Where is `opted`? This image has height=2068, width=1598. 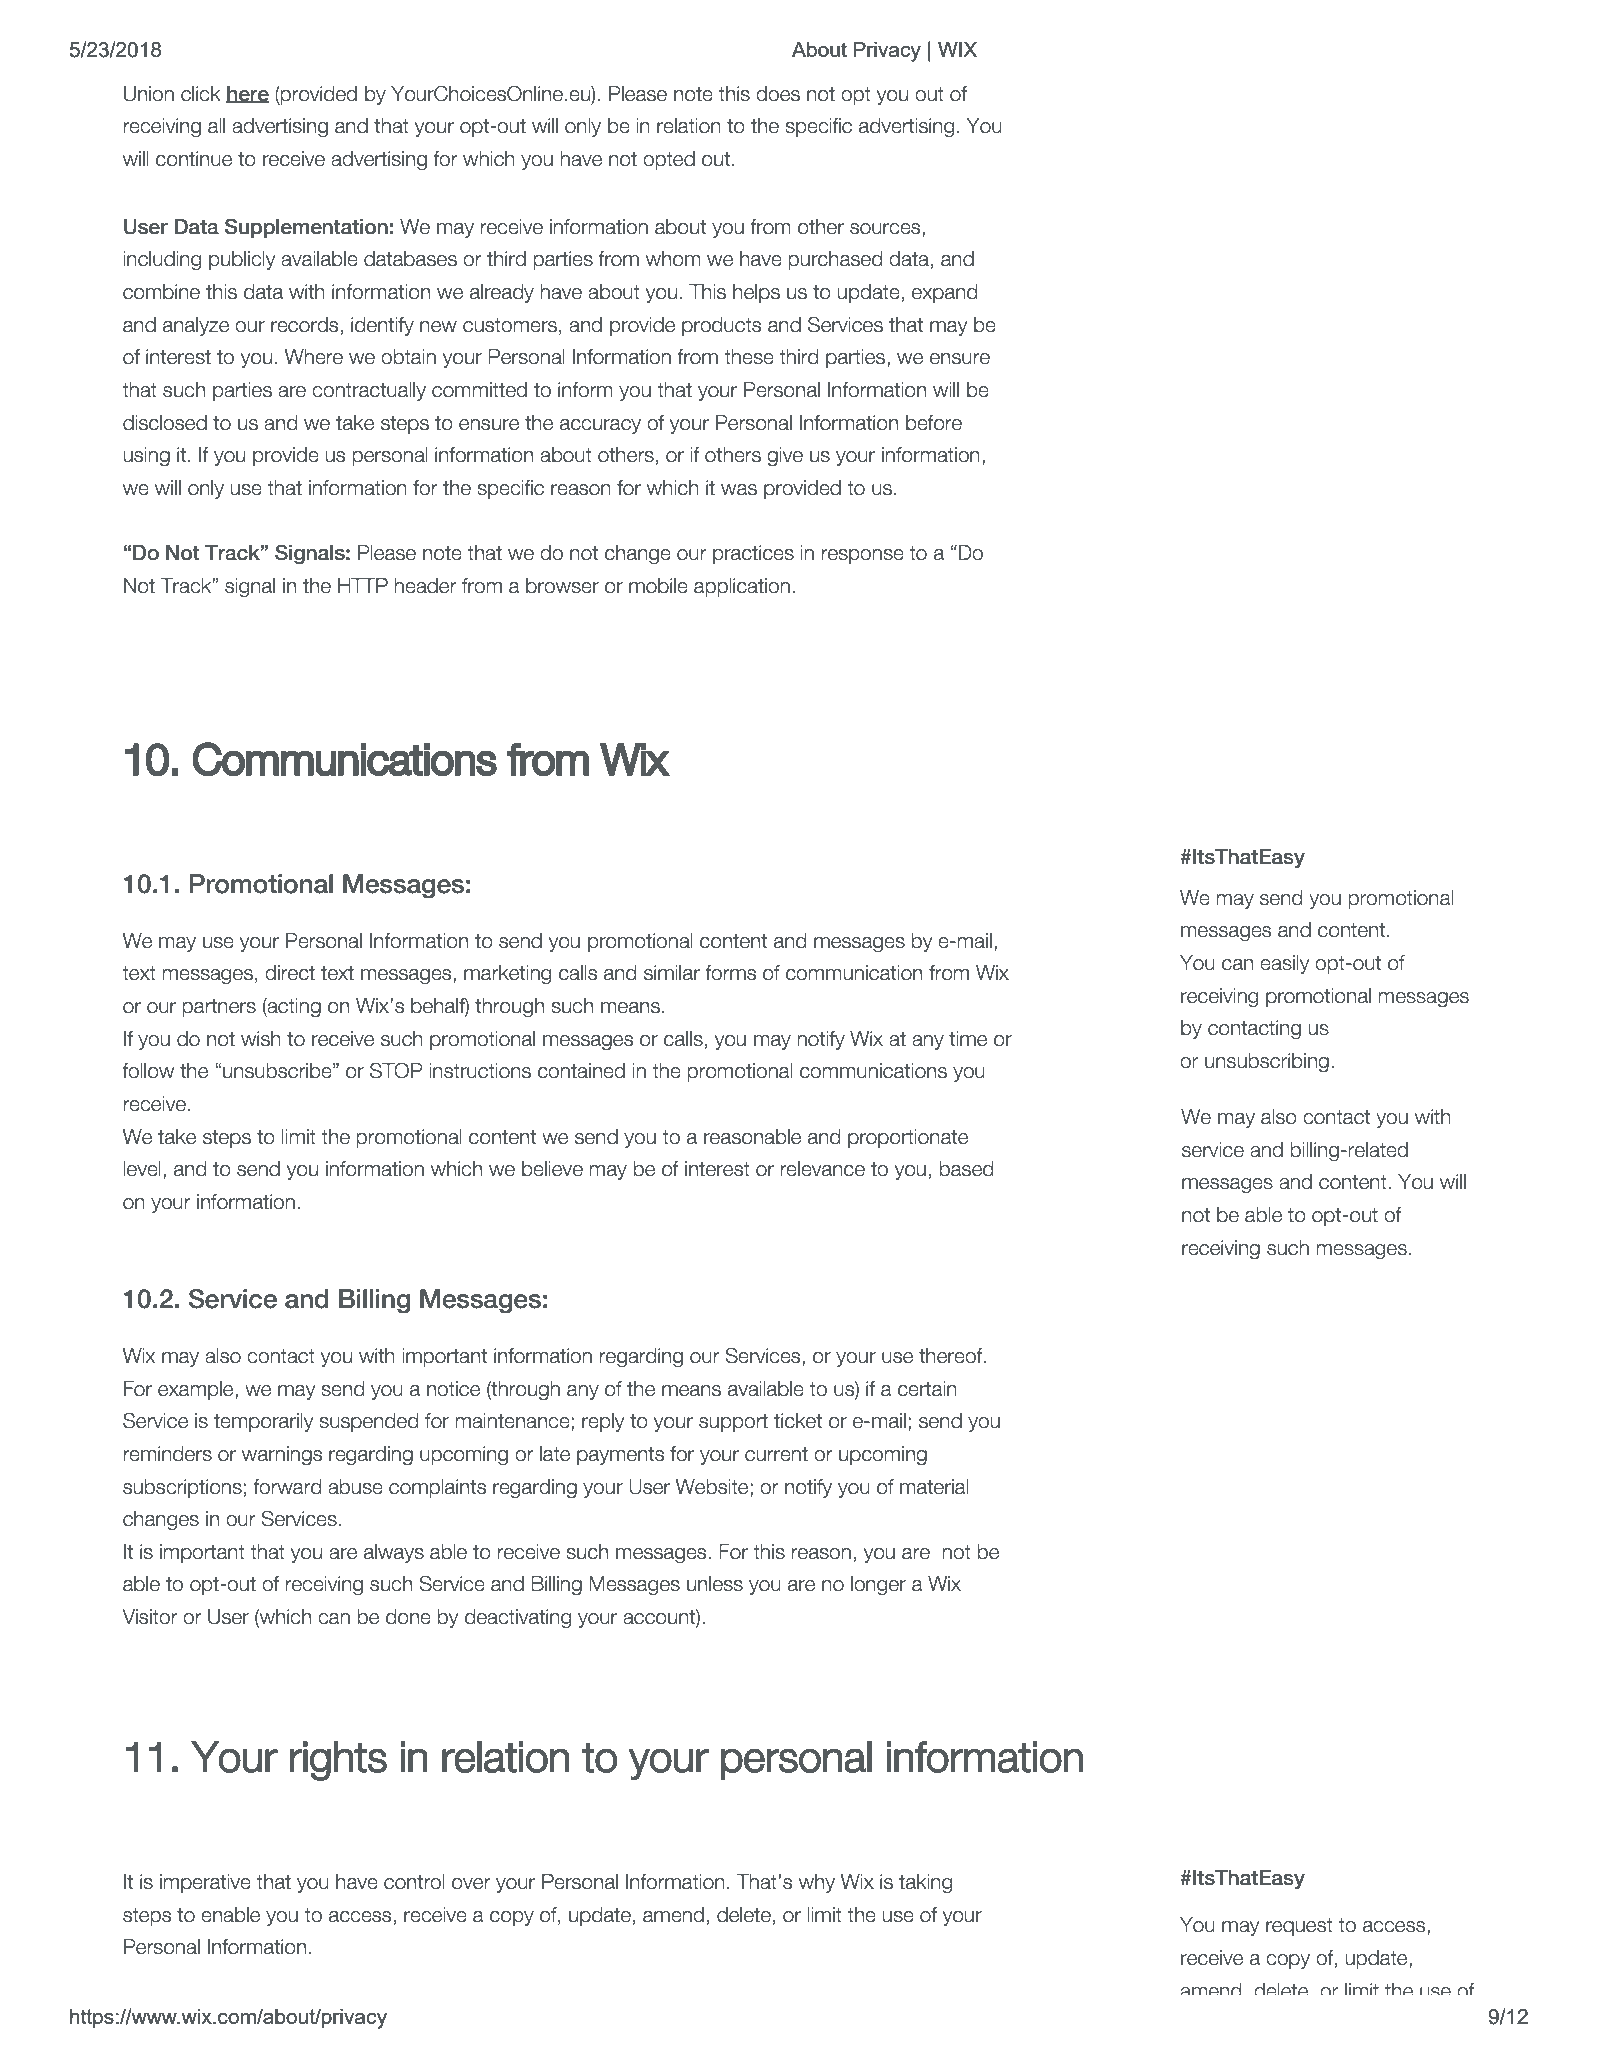 opted is located at coordinates (669, 160).
